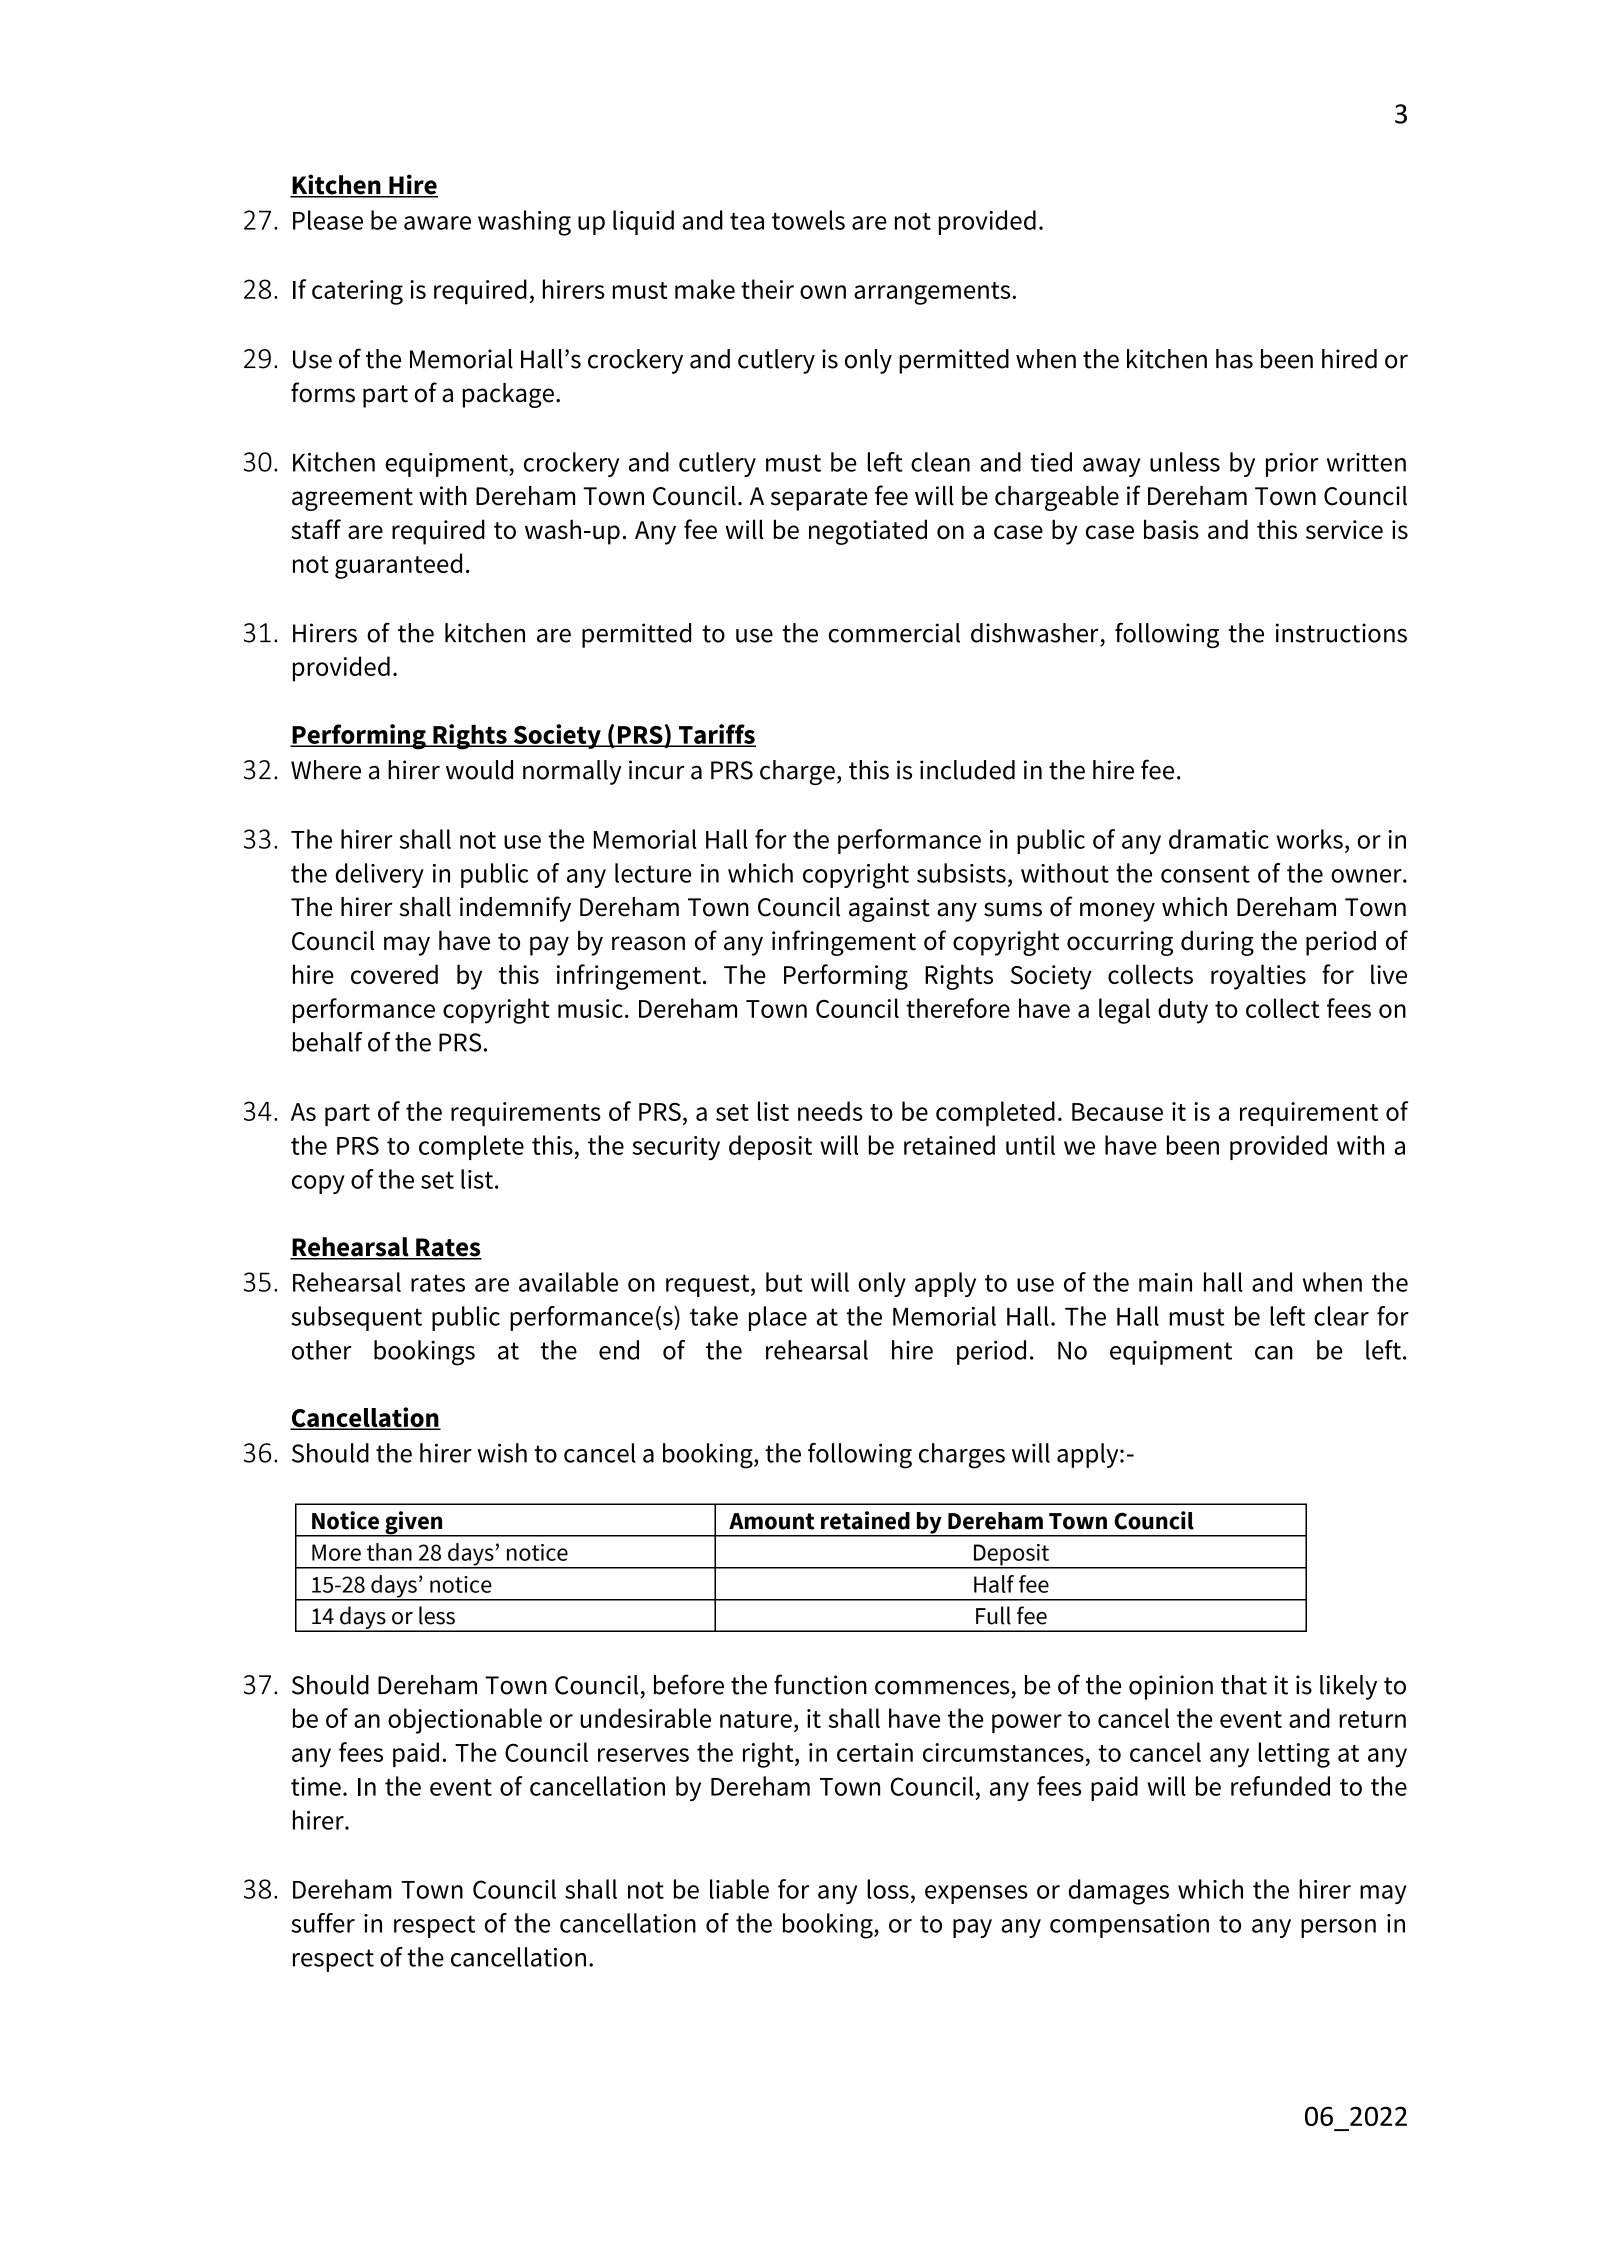  Describe the element at coordinates (1338, 1928) in the screenshot. I see `person` at that location.
